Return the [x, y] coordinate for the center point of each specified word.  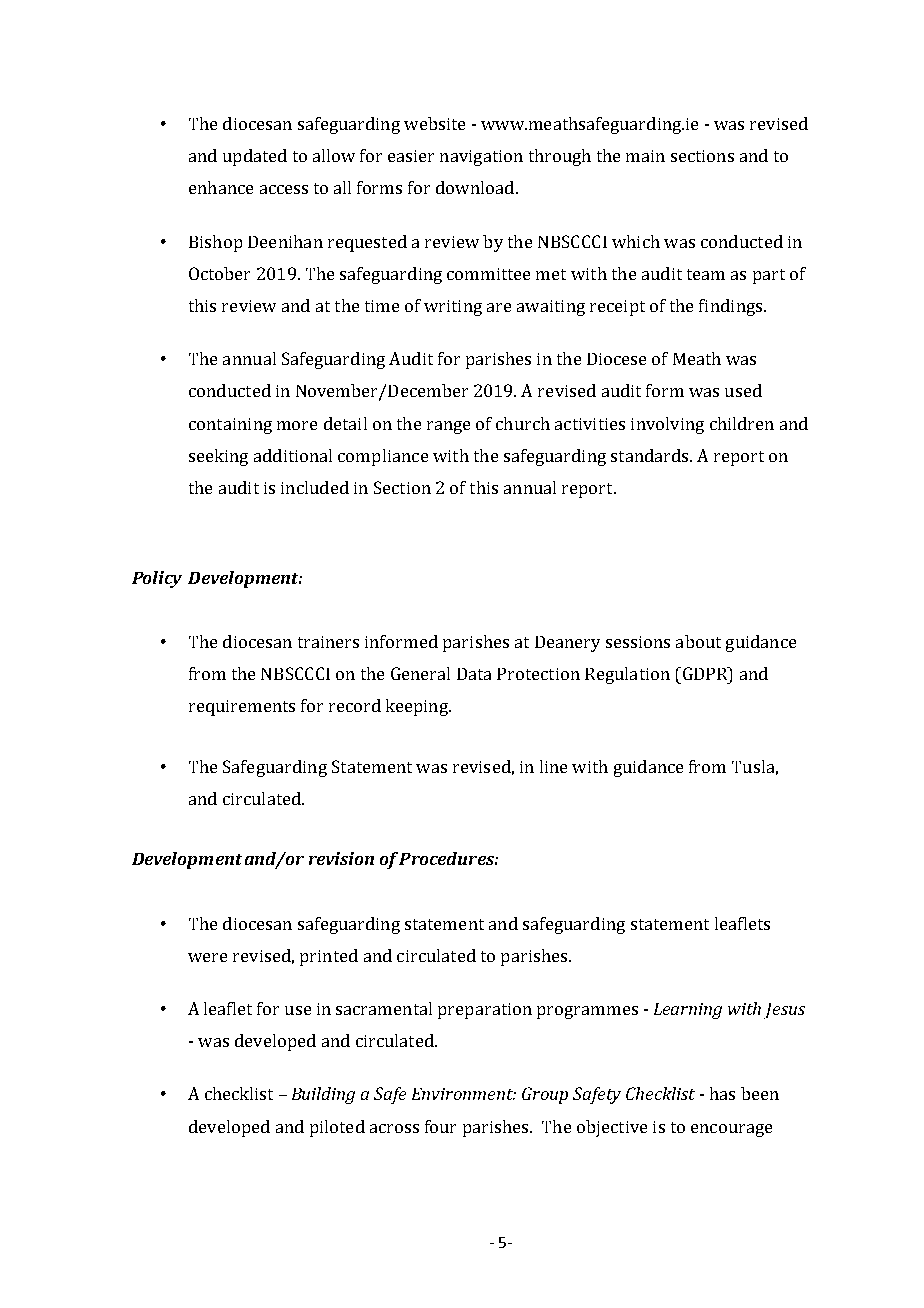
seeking [218, 457]
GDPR [705, 673]
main [645, 156]
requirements [242, 708]
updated [255, 157]
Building [323, 1095]
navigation [481, 158]
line [553, 766]
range [448, 427]
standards [651, 455]
